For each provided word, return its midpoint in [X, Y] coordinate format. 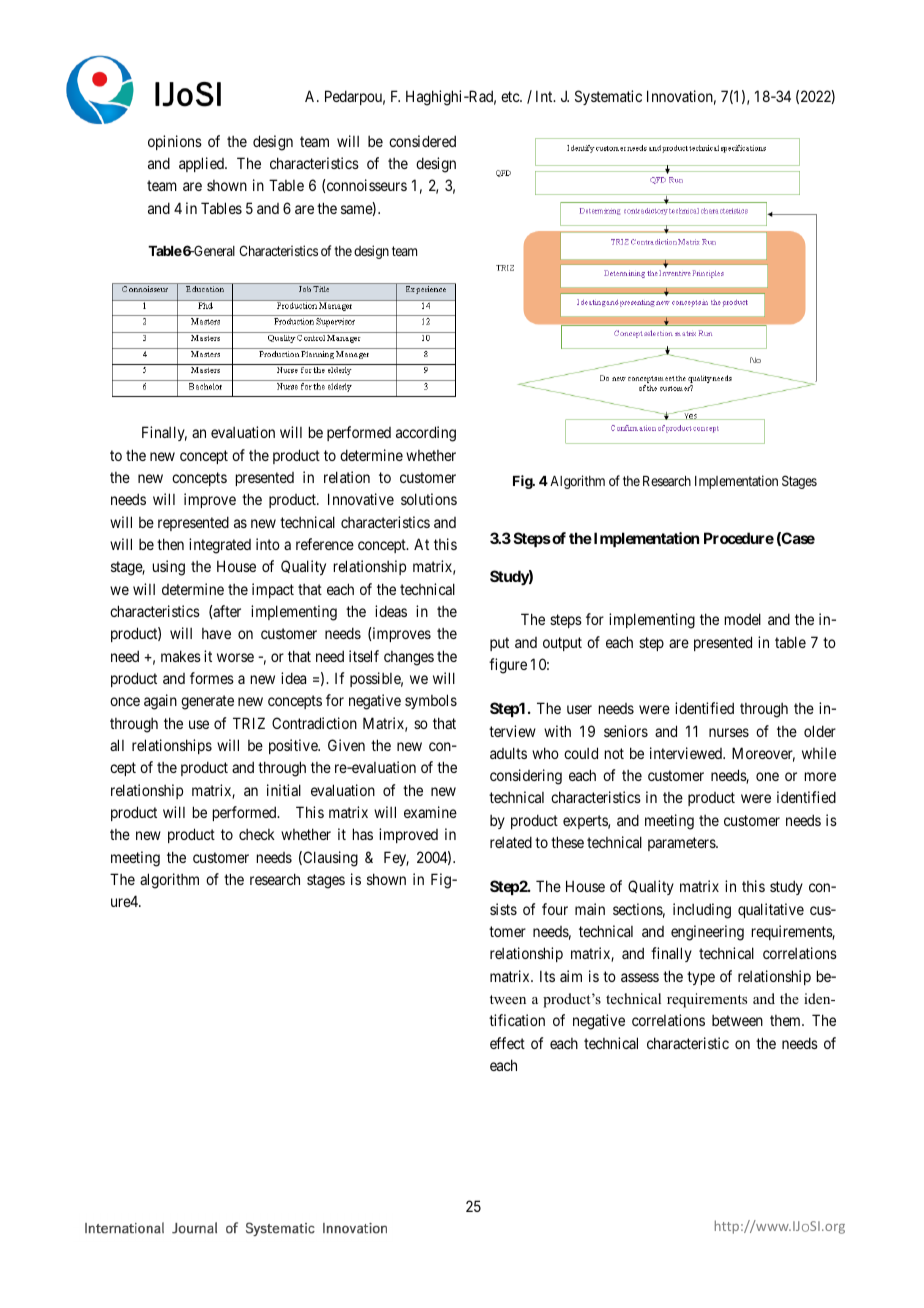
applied [202, 164]
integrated [220, 546]
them [786, 1020]
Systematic [608, 97]
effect [507, 1043]
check [257, 834]
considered [422, 141]
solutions [429, 499]
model [743, 619]
